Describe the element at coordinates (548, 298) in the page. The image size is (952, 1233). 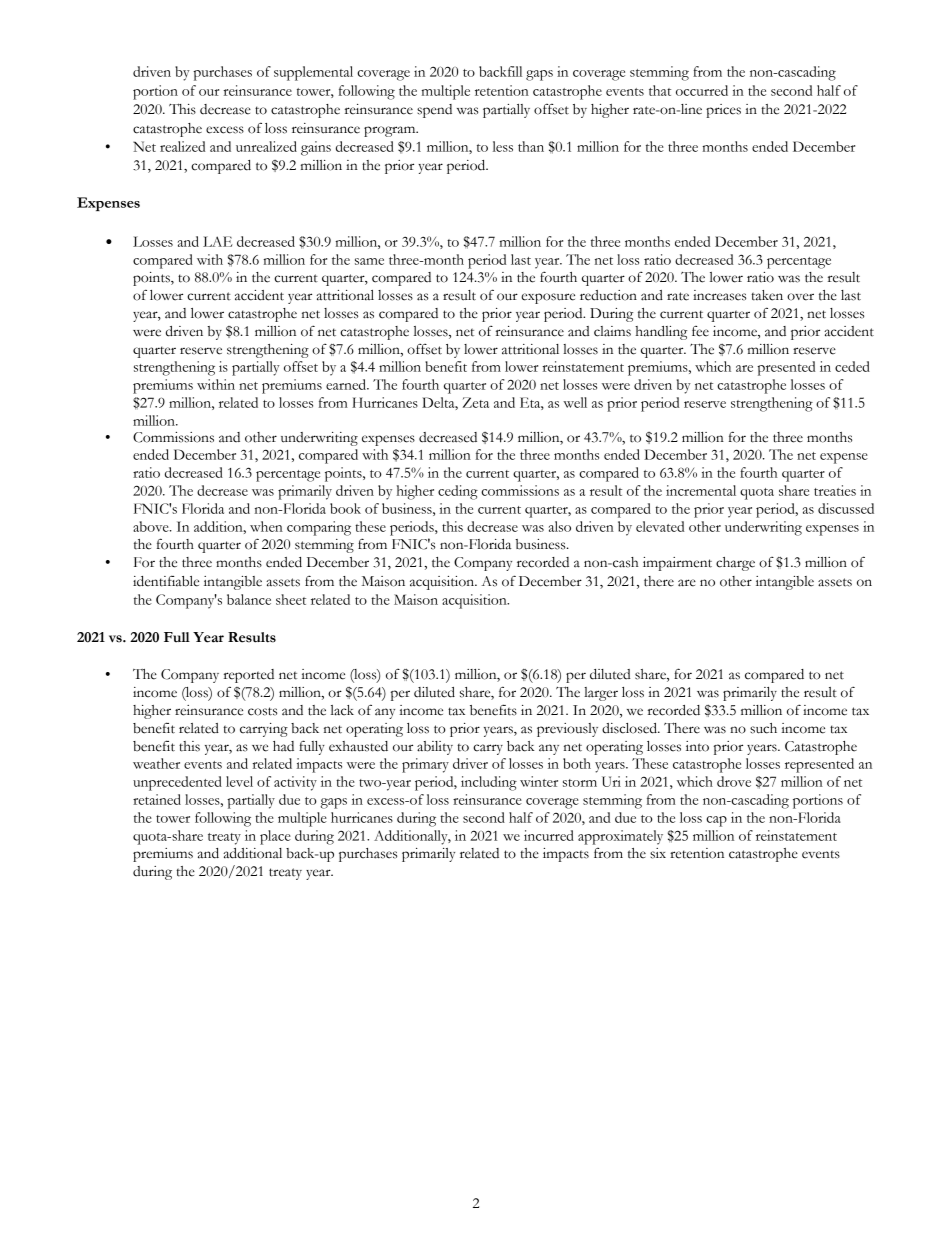
I see `exposure` at that location.
